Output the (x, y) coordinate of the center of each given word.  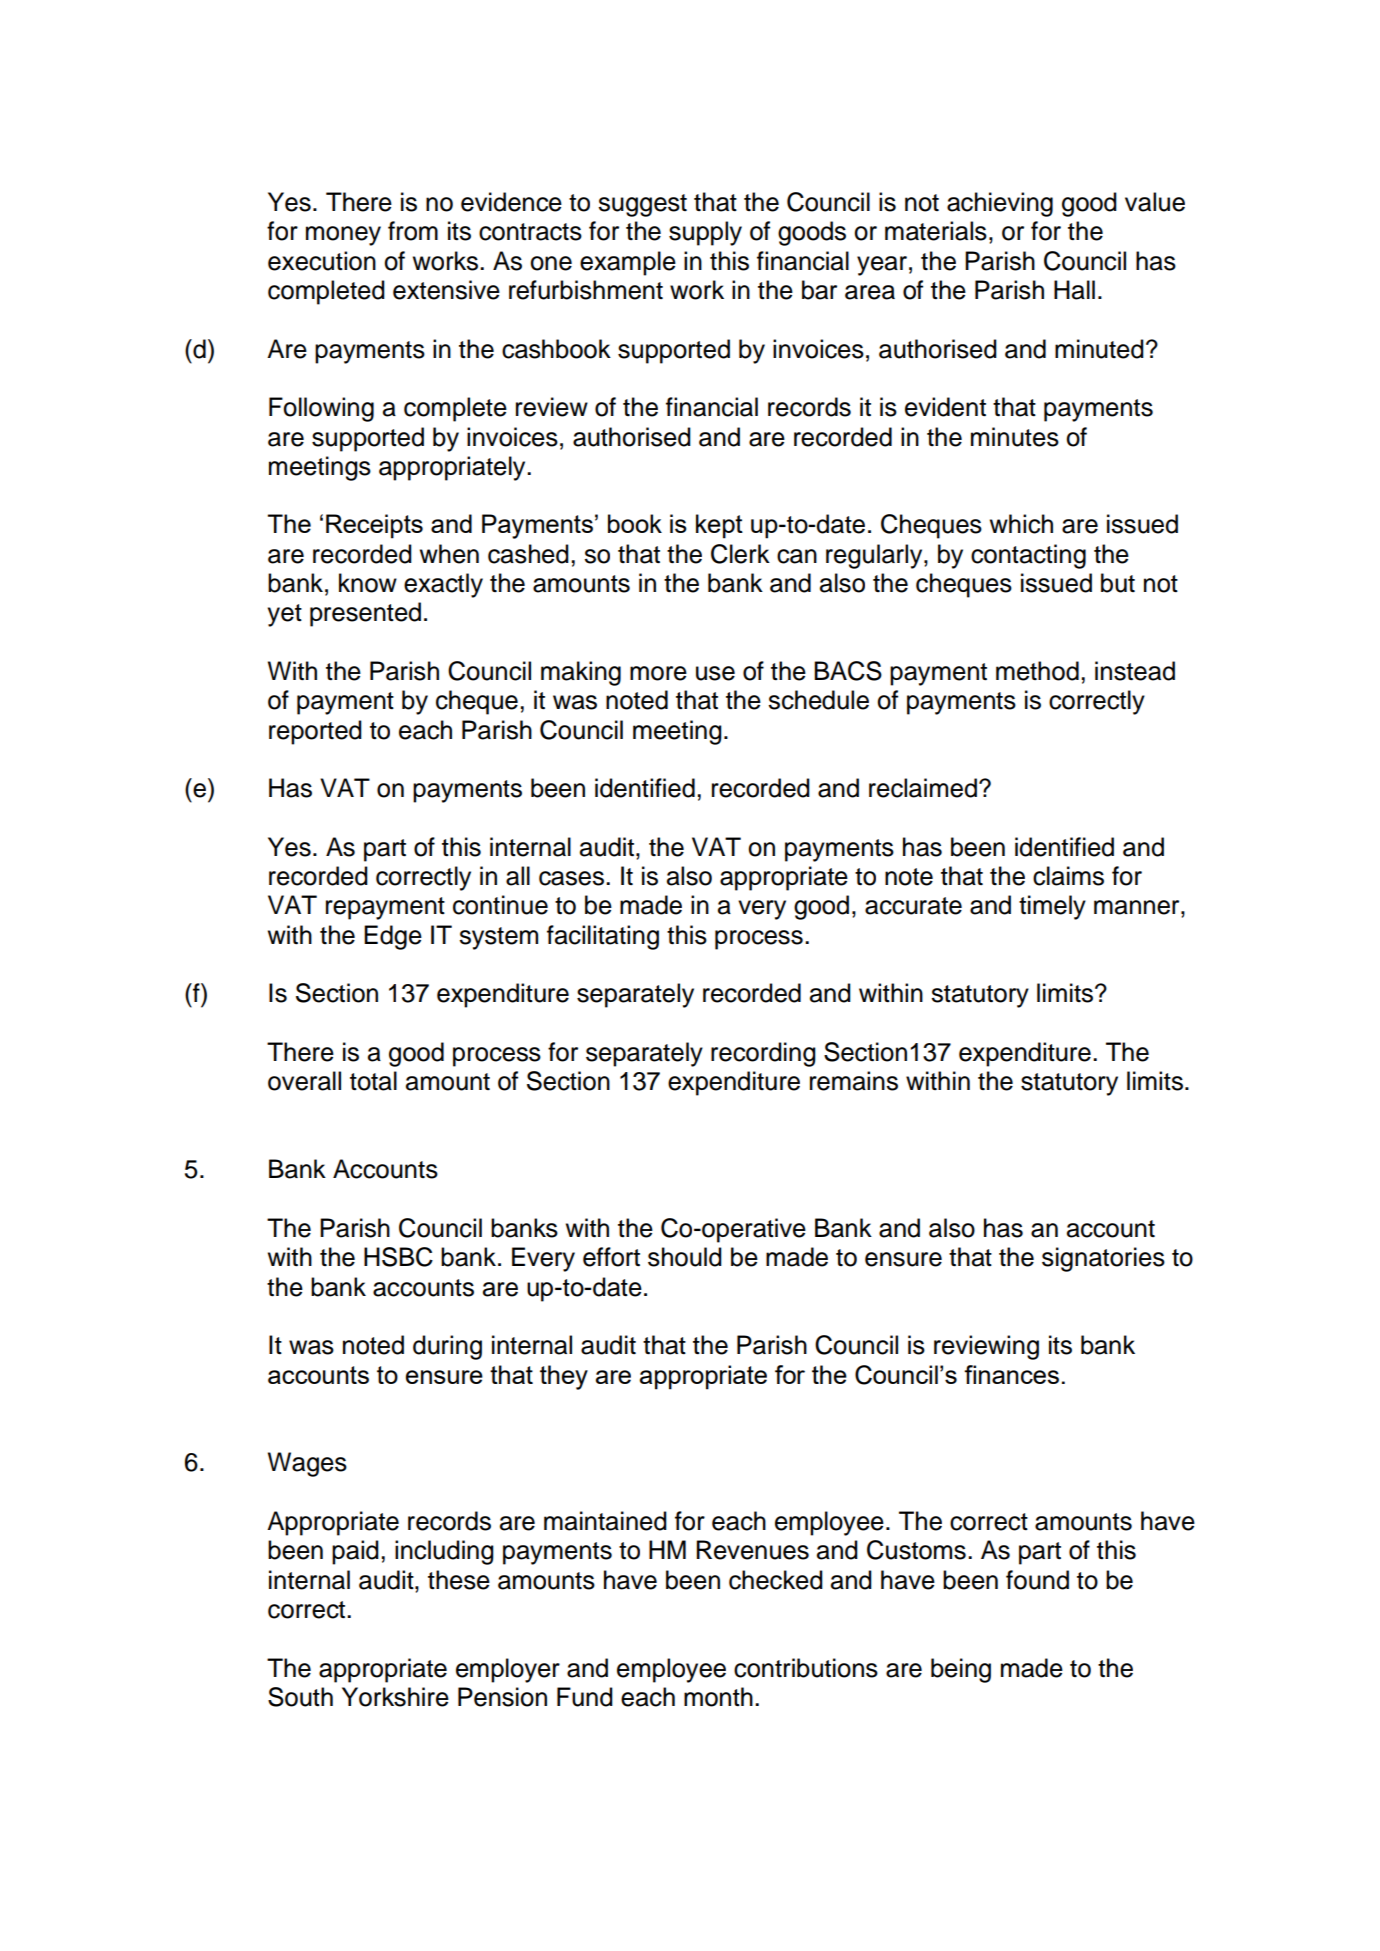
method (1037, 671)
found (1037, 1580)
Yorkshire (395, 1697)
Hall (1074, 290)
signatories (1103, 1259)
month (718, 1697)
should (685, 1257)
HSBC (398, 1257)
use (715, 673)
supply (705, 233)
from (413, 231)
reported (315, 732)
